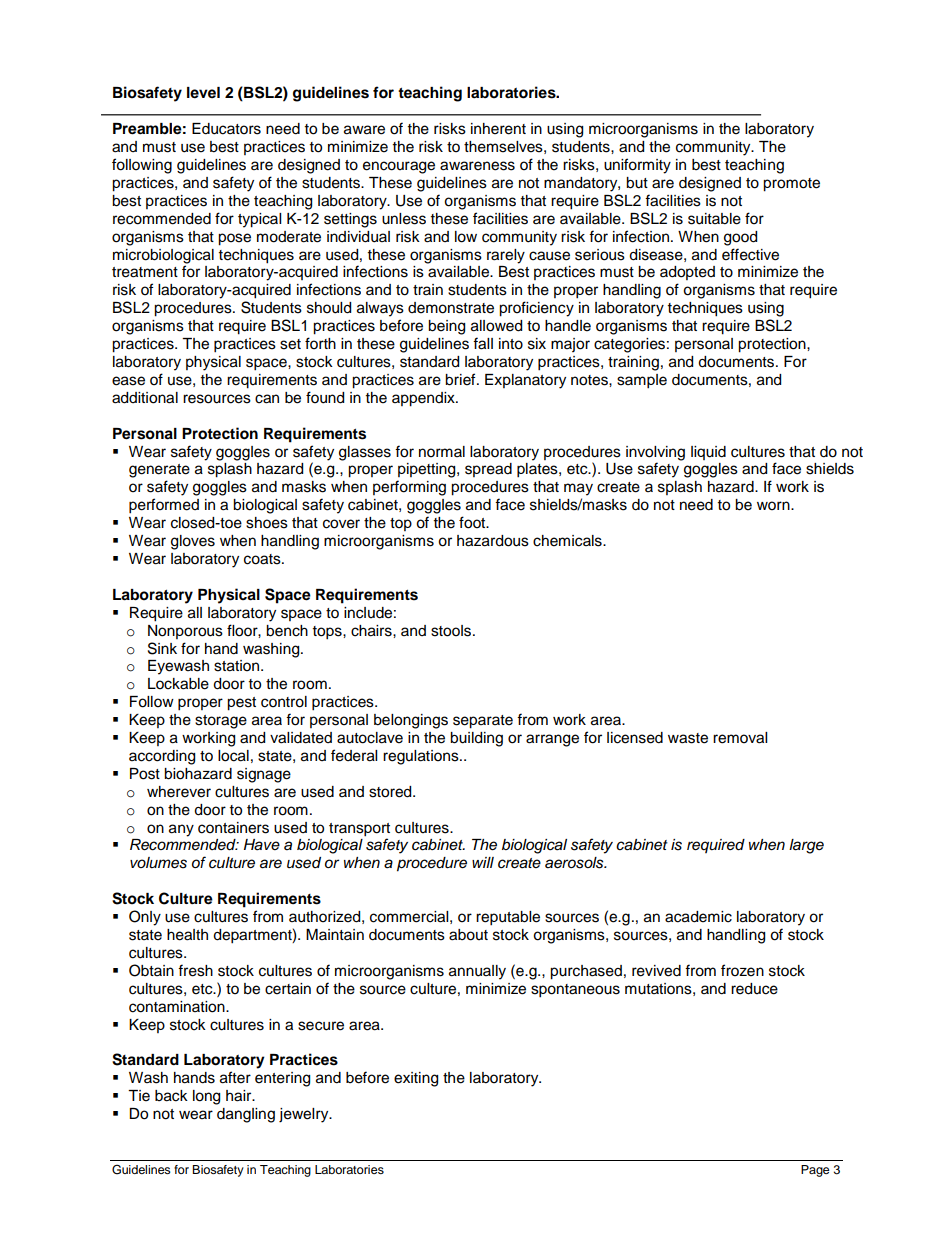  I want to click on sample, so click(642, 381).
